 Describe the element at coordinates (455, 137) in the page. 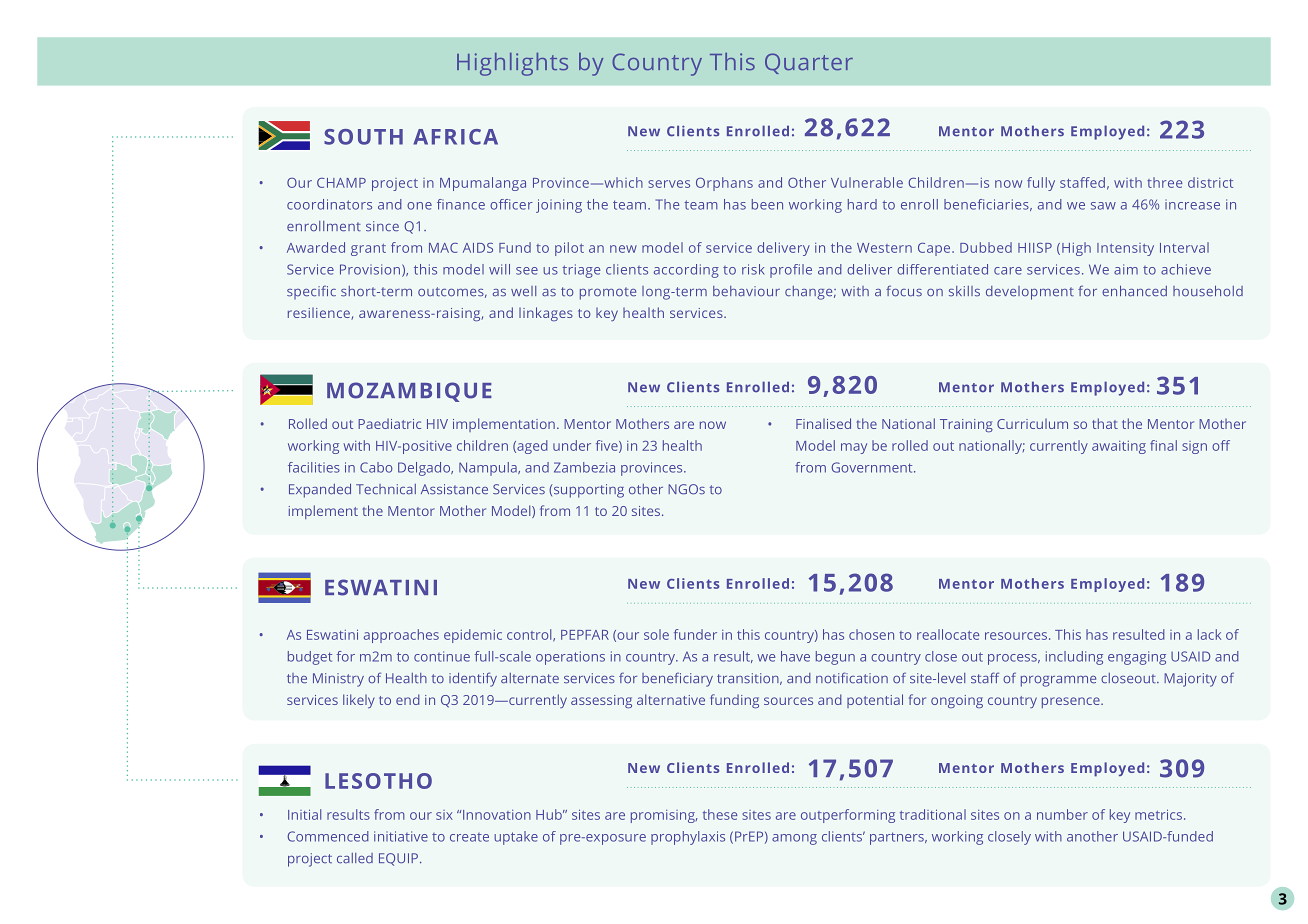

I see `AFRICA` at that location.
